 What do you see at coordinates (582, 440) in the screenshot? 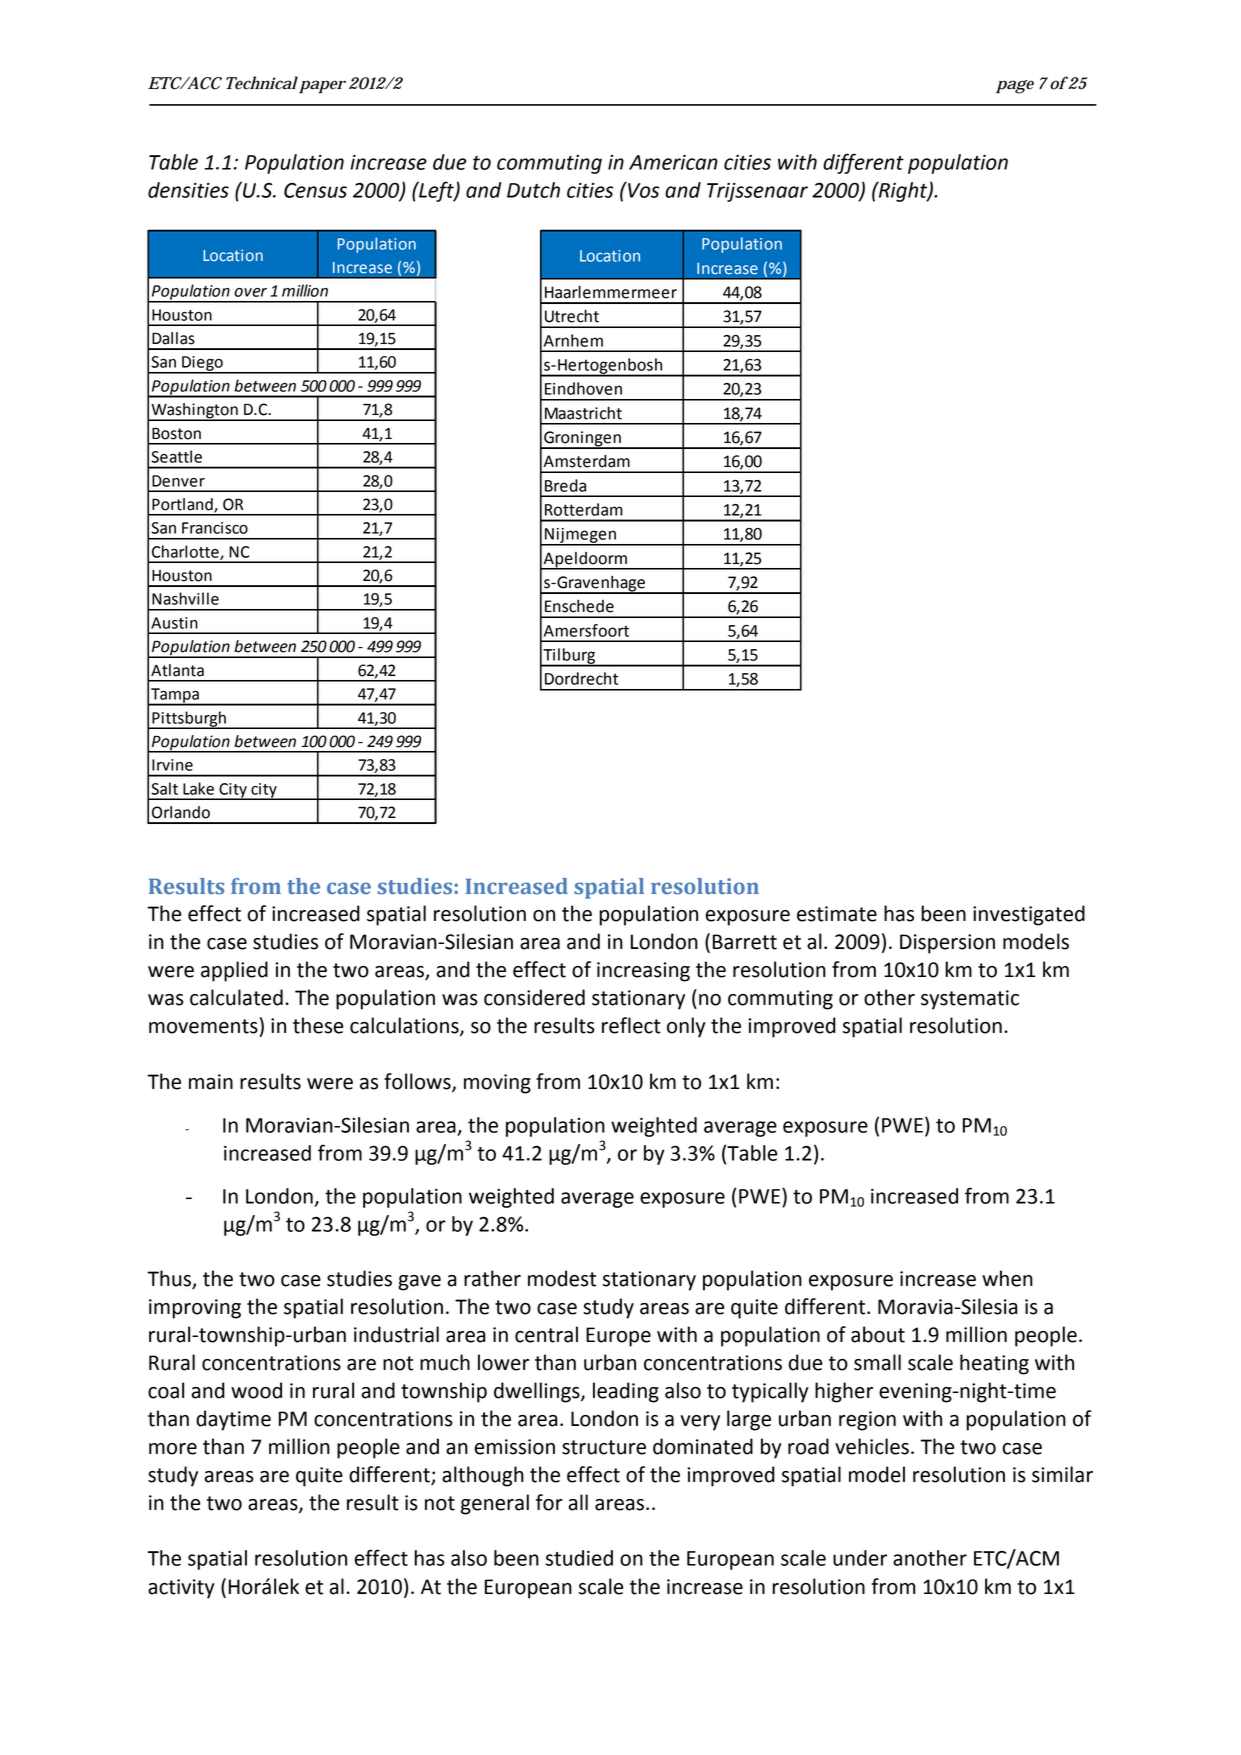
I see `Groningen` at bounding box center [582, 440].
